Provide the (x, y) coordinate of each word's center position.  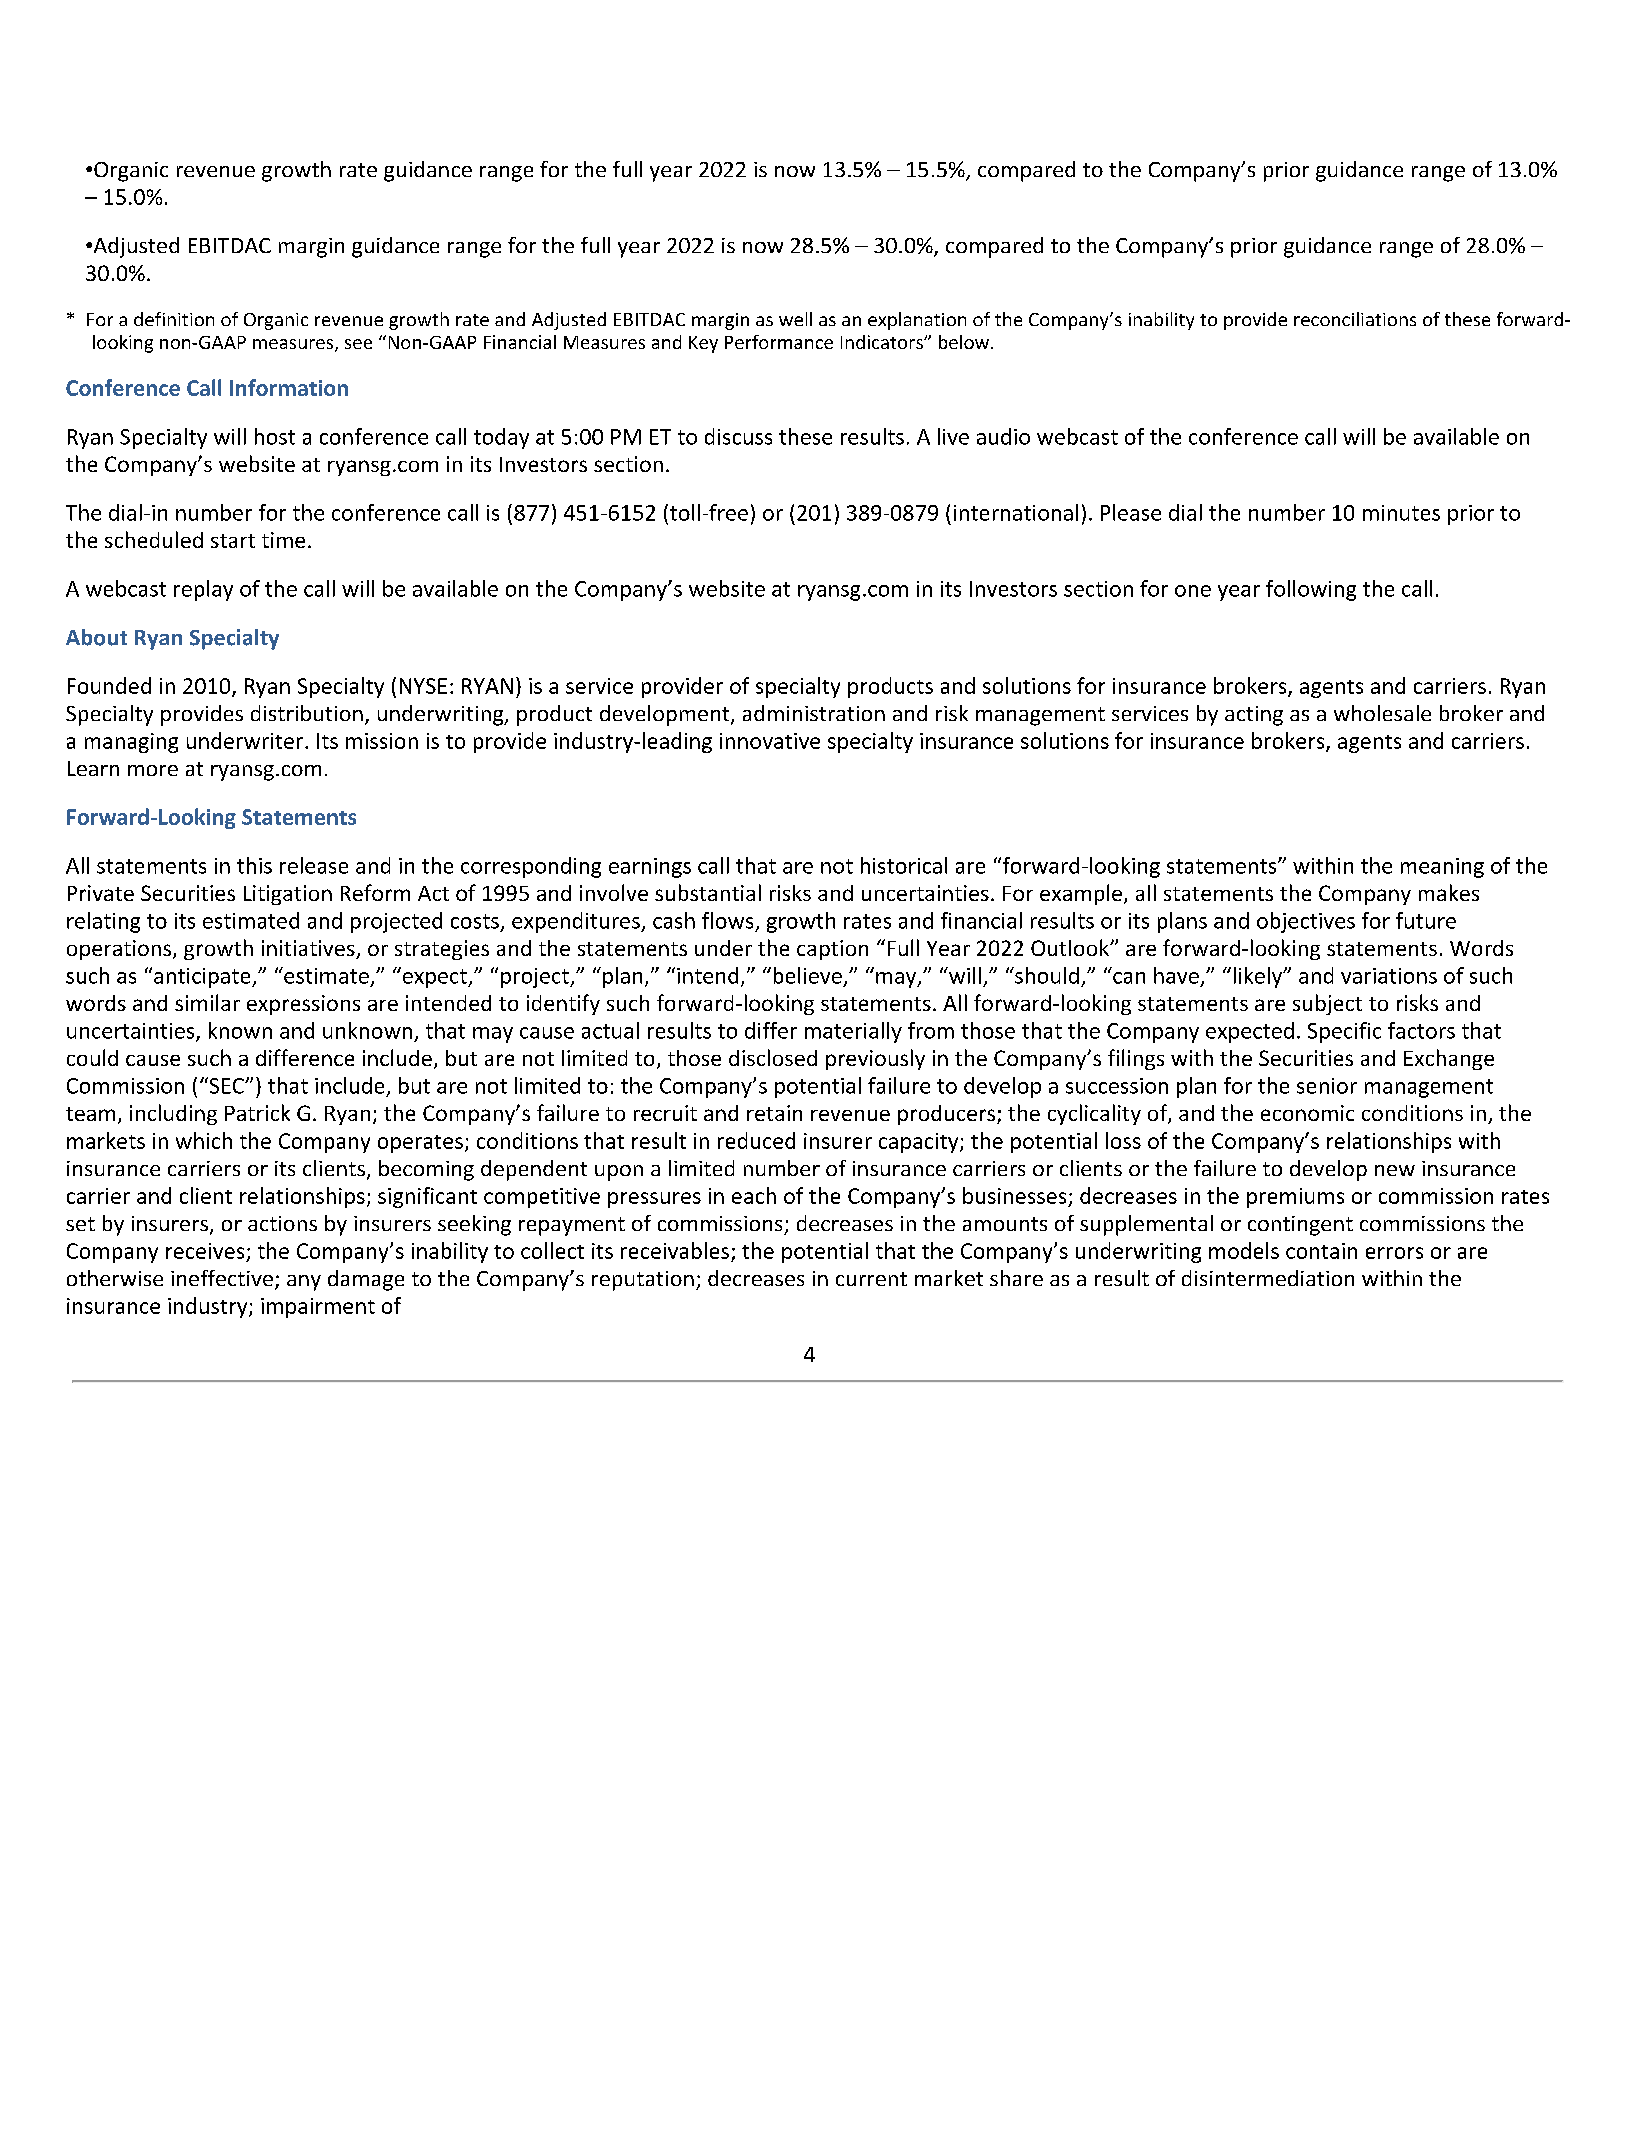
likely (1259, 977)
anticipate (203, 978)
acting (1254, 716)
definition (174, 319)
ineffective (222, 1278)
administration (814, 713)
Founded (109, 685)
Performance (779, 342)
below (965, 342)
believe (808, 975)
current (871, 1279)
